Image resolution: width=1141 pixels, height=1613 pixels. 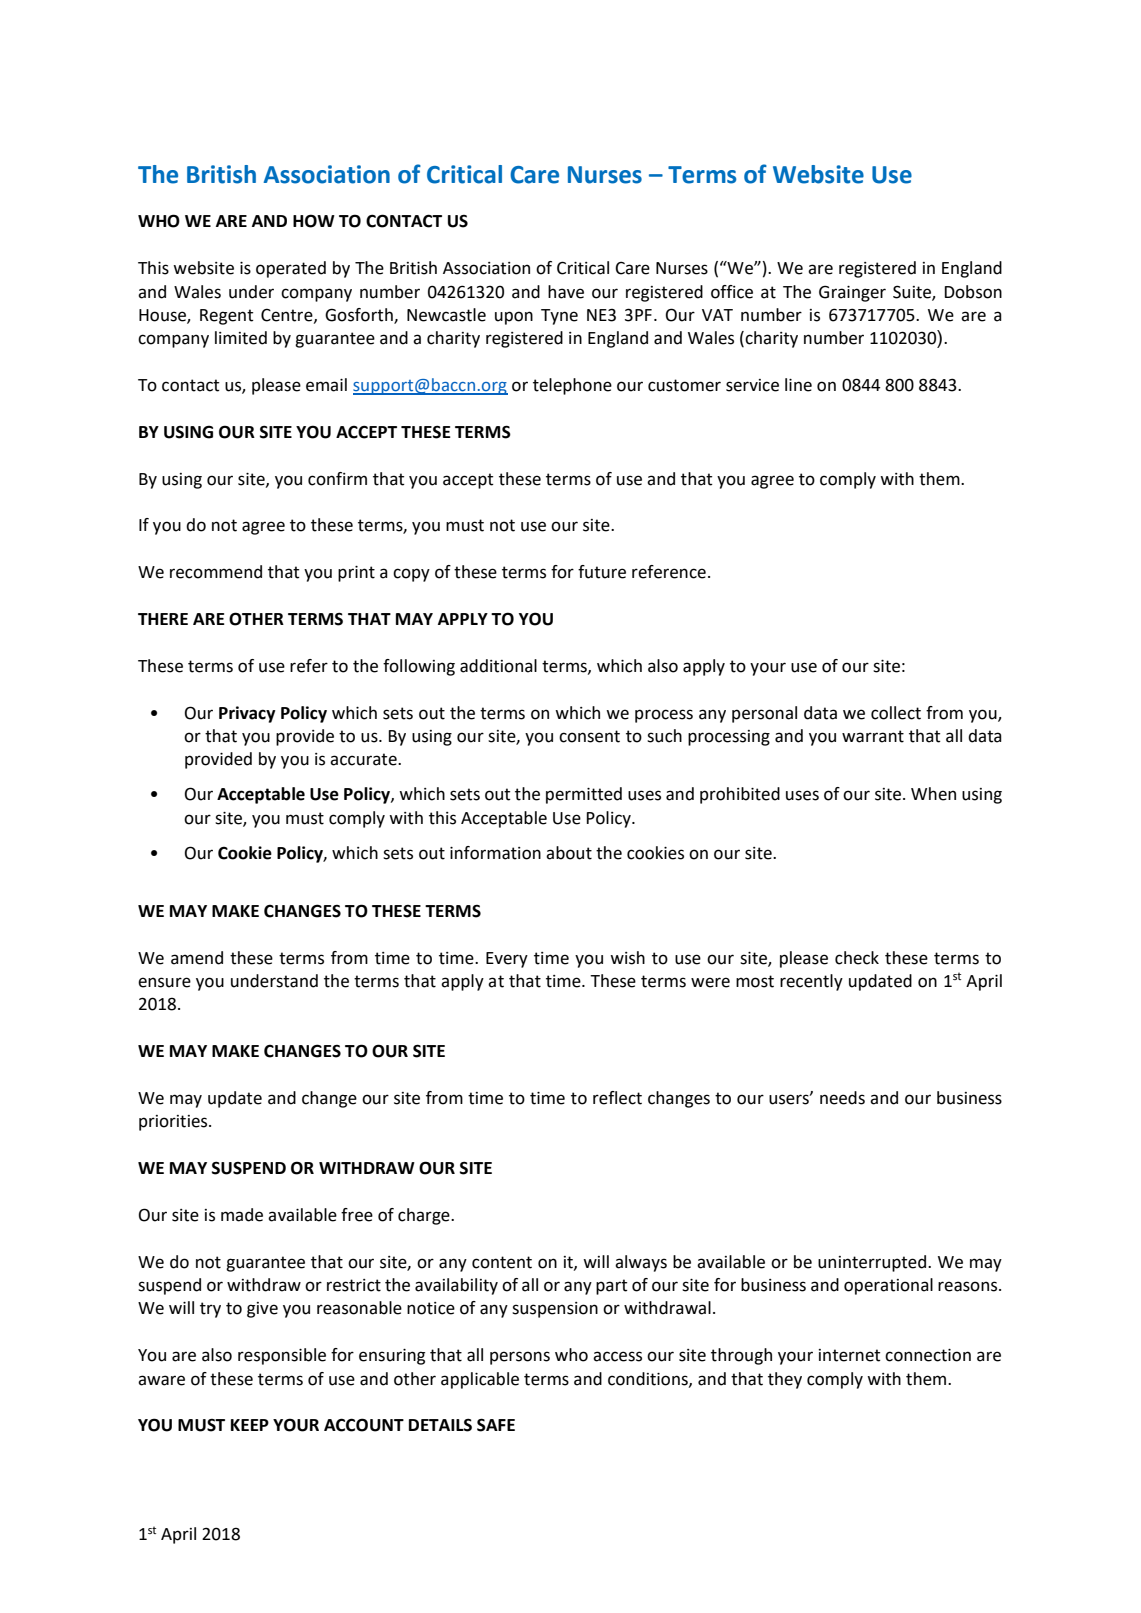 What do you see at coordinates (197, 958) in the page?
I see `amend` at bounding box center [197, 958].
